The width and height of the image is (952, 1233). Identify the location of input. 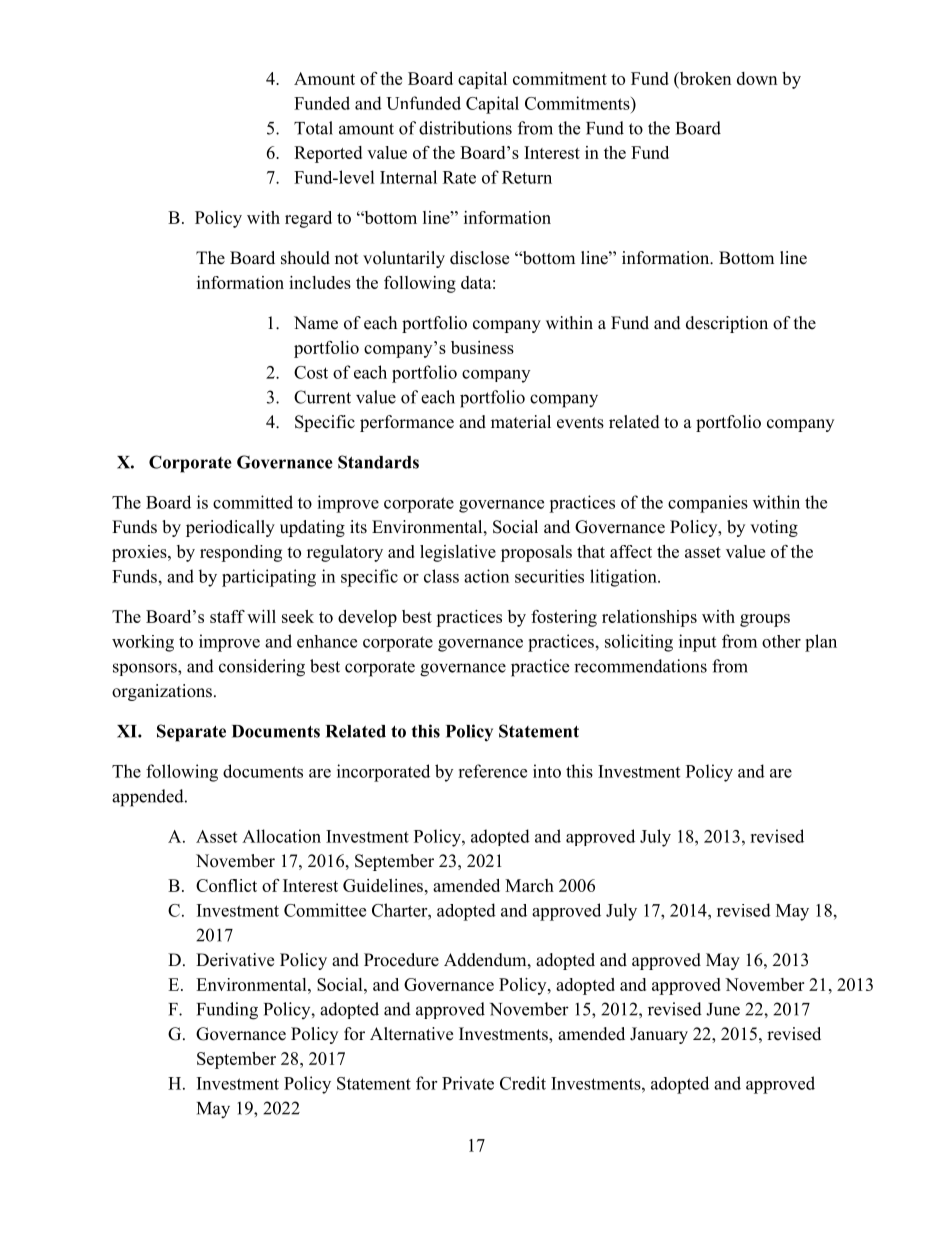
(697, 643).
